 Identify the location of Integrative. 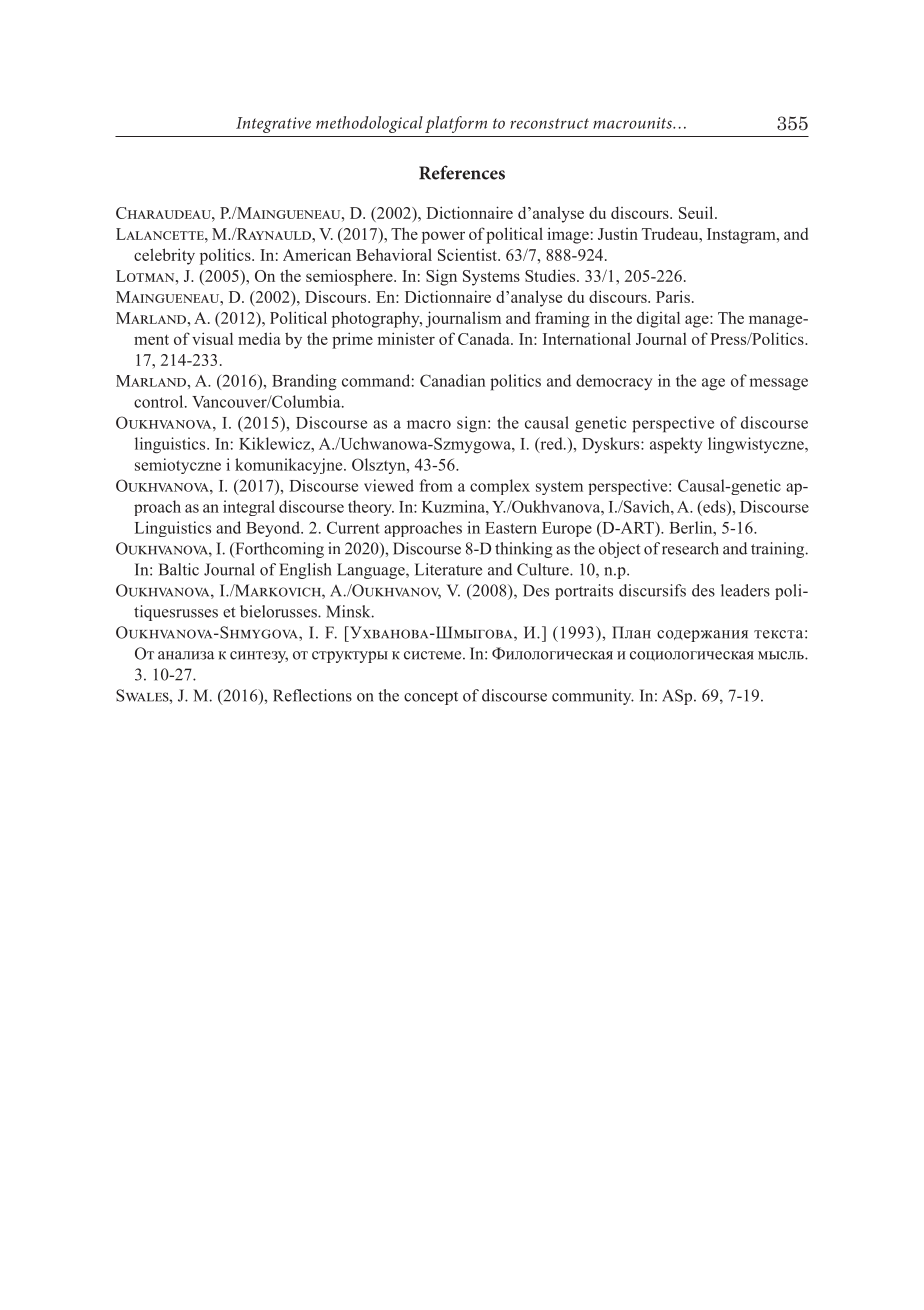
(273, 125).
